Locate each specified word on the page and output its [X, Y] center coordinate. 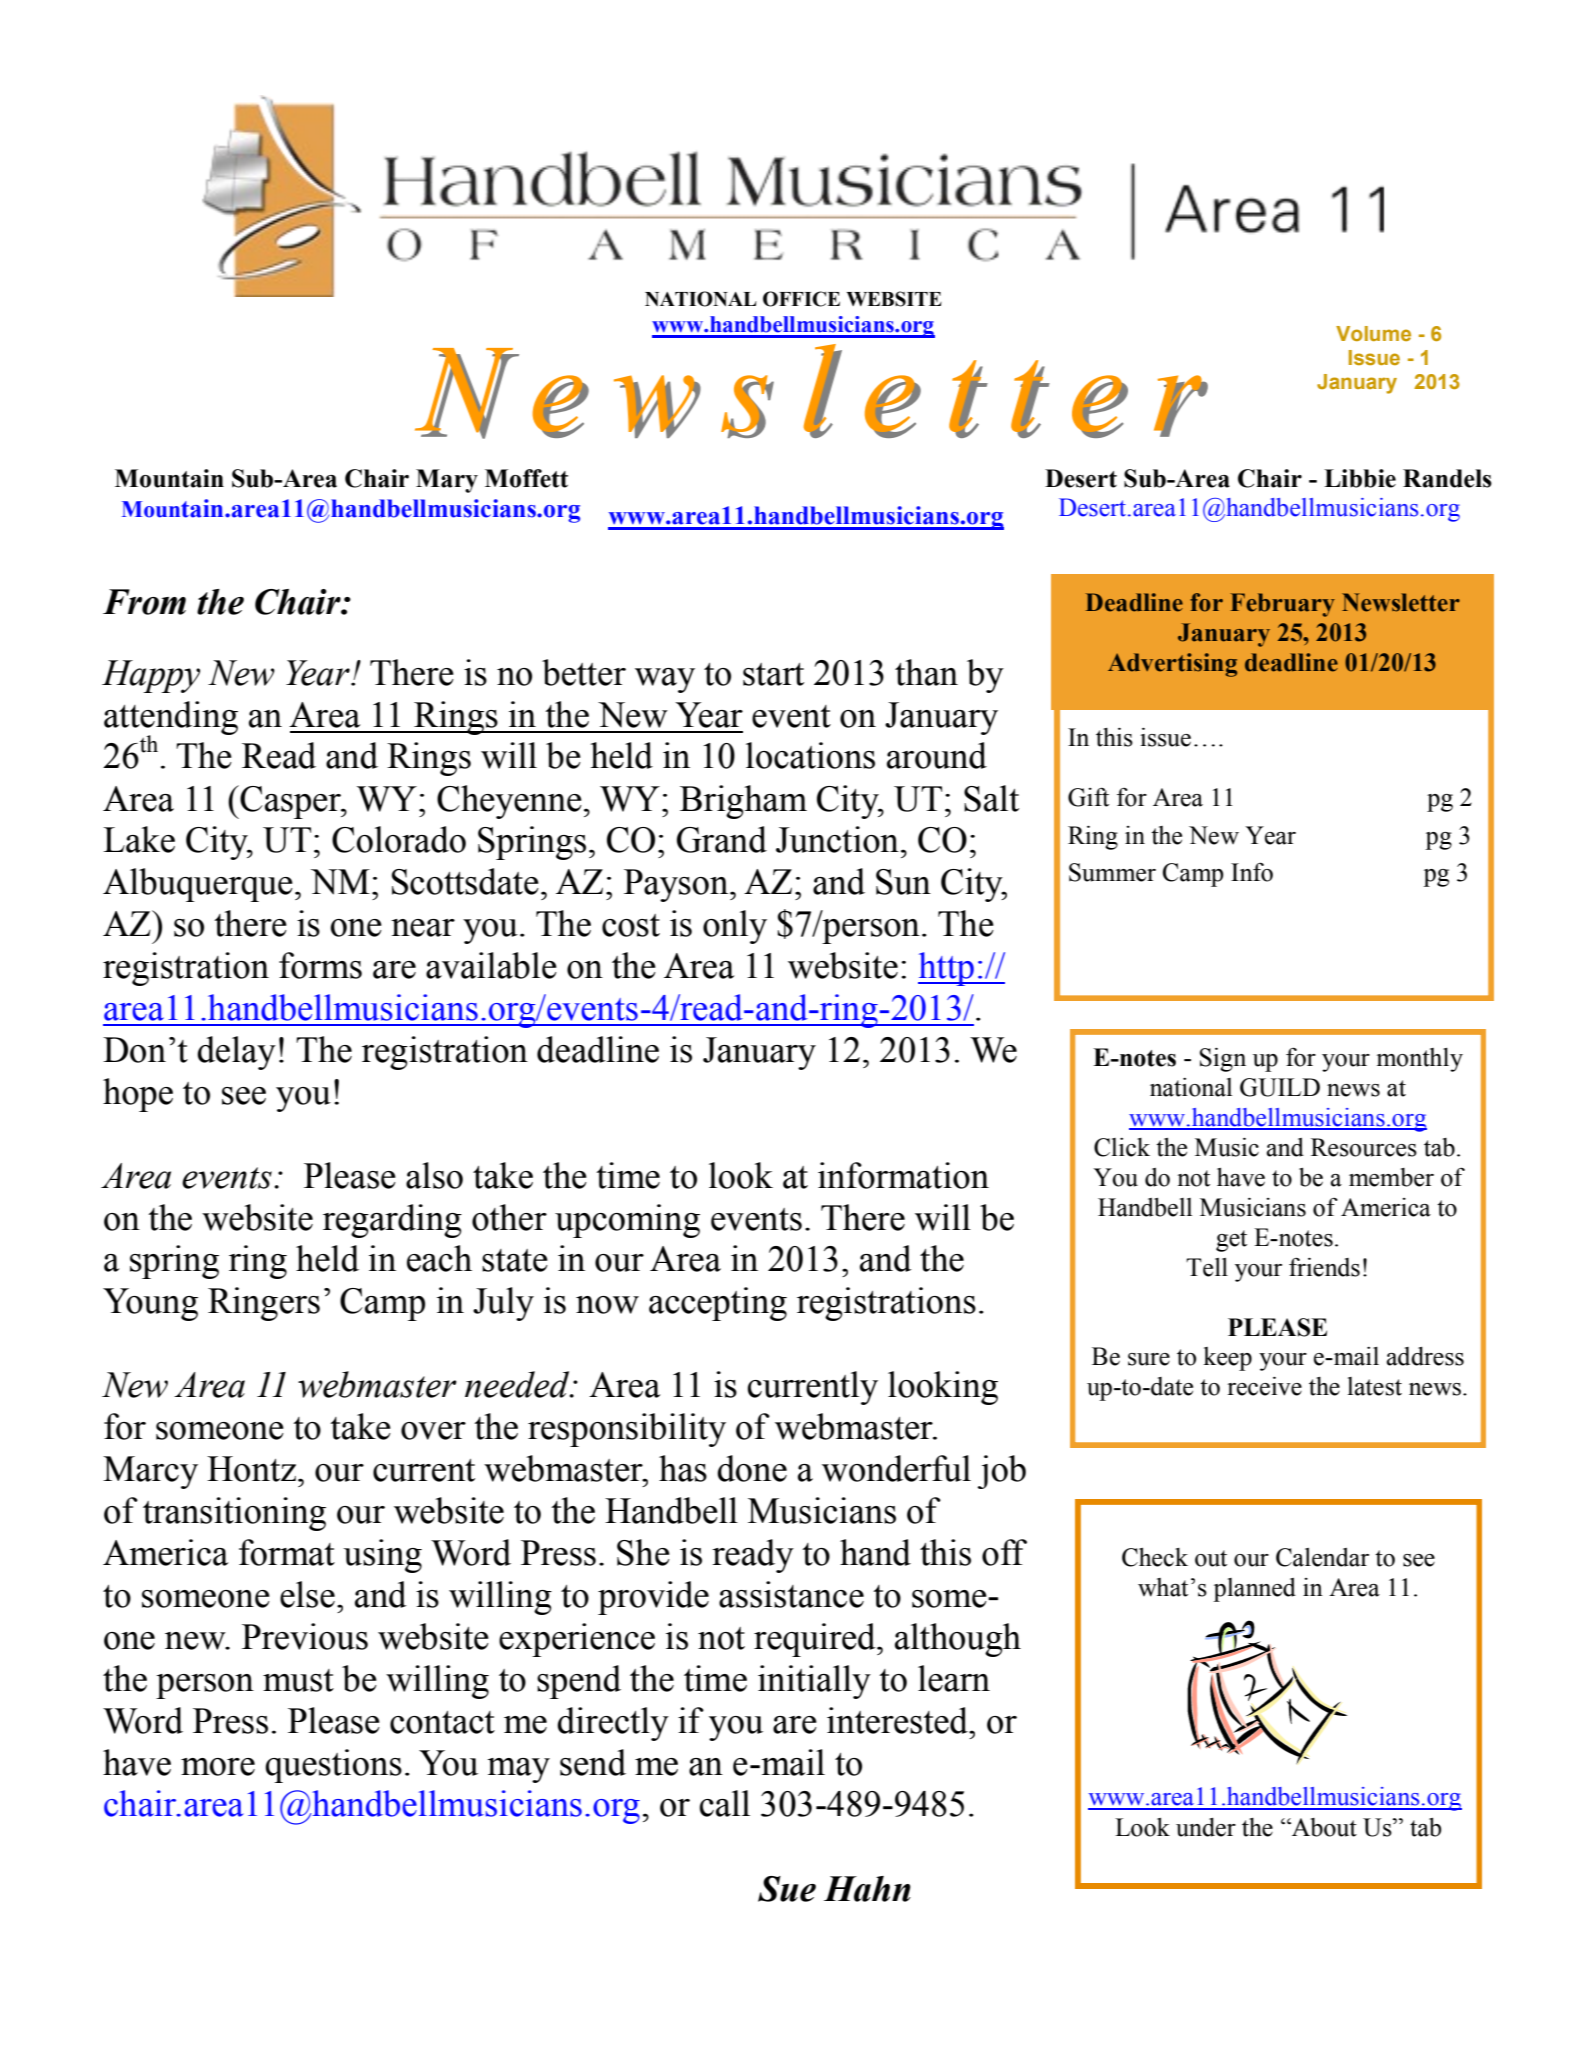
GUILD [1280, 1087]
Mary [447, 481]
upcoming [627, 1221]
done [752, 1468]
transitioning [234, 1514]
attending [171, 719]
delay [236, 1053]
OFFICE [801, 299]
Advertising [1172, 665]
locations [810, 755]
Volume [1373, 333]
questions [333, 1766]
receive [1264, 1386]
